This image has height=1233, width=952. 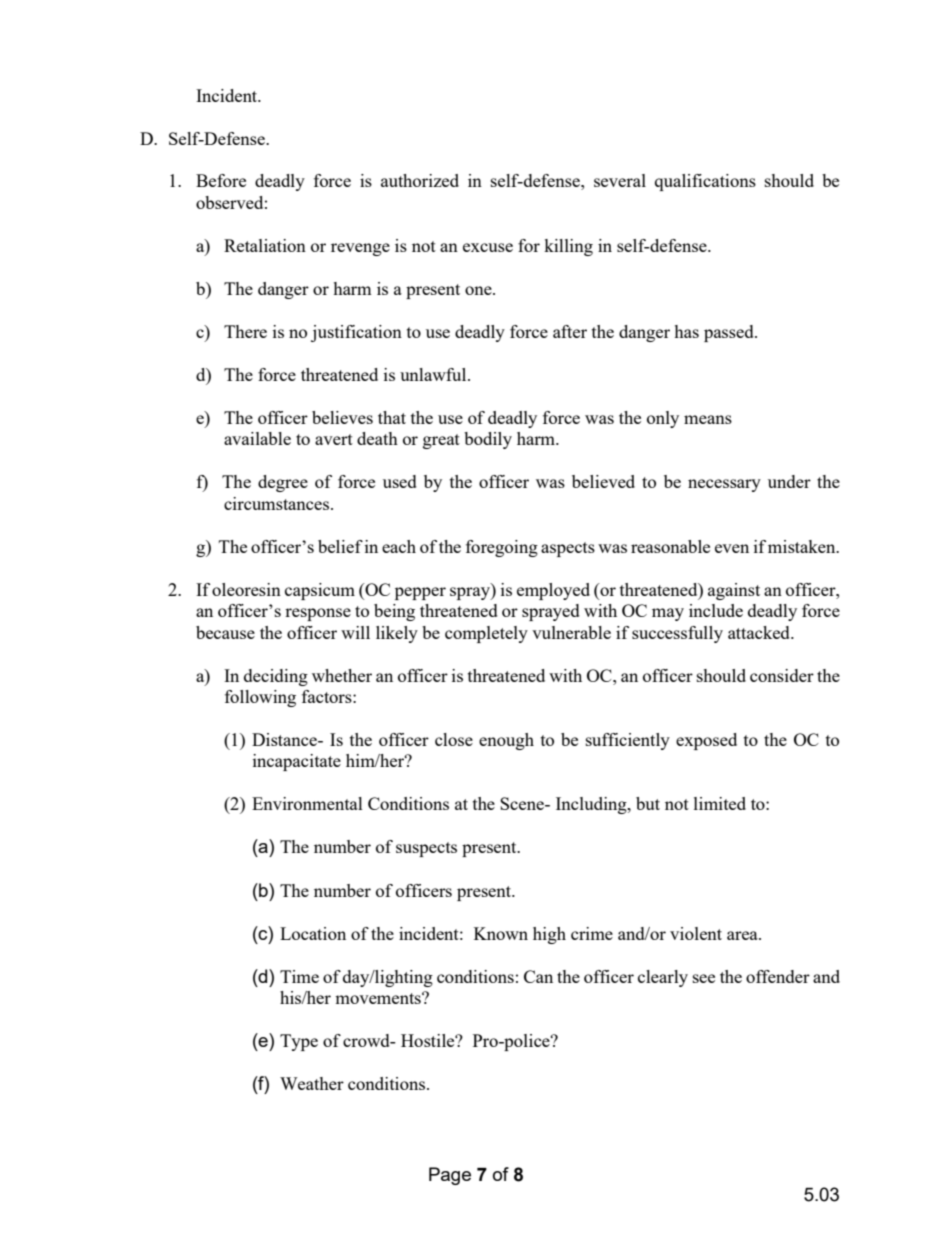 I want to click on Retaliation, so click(x=265, y=245).
